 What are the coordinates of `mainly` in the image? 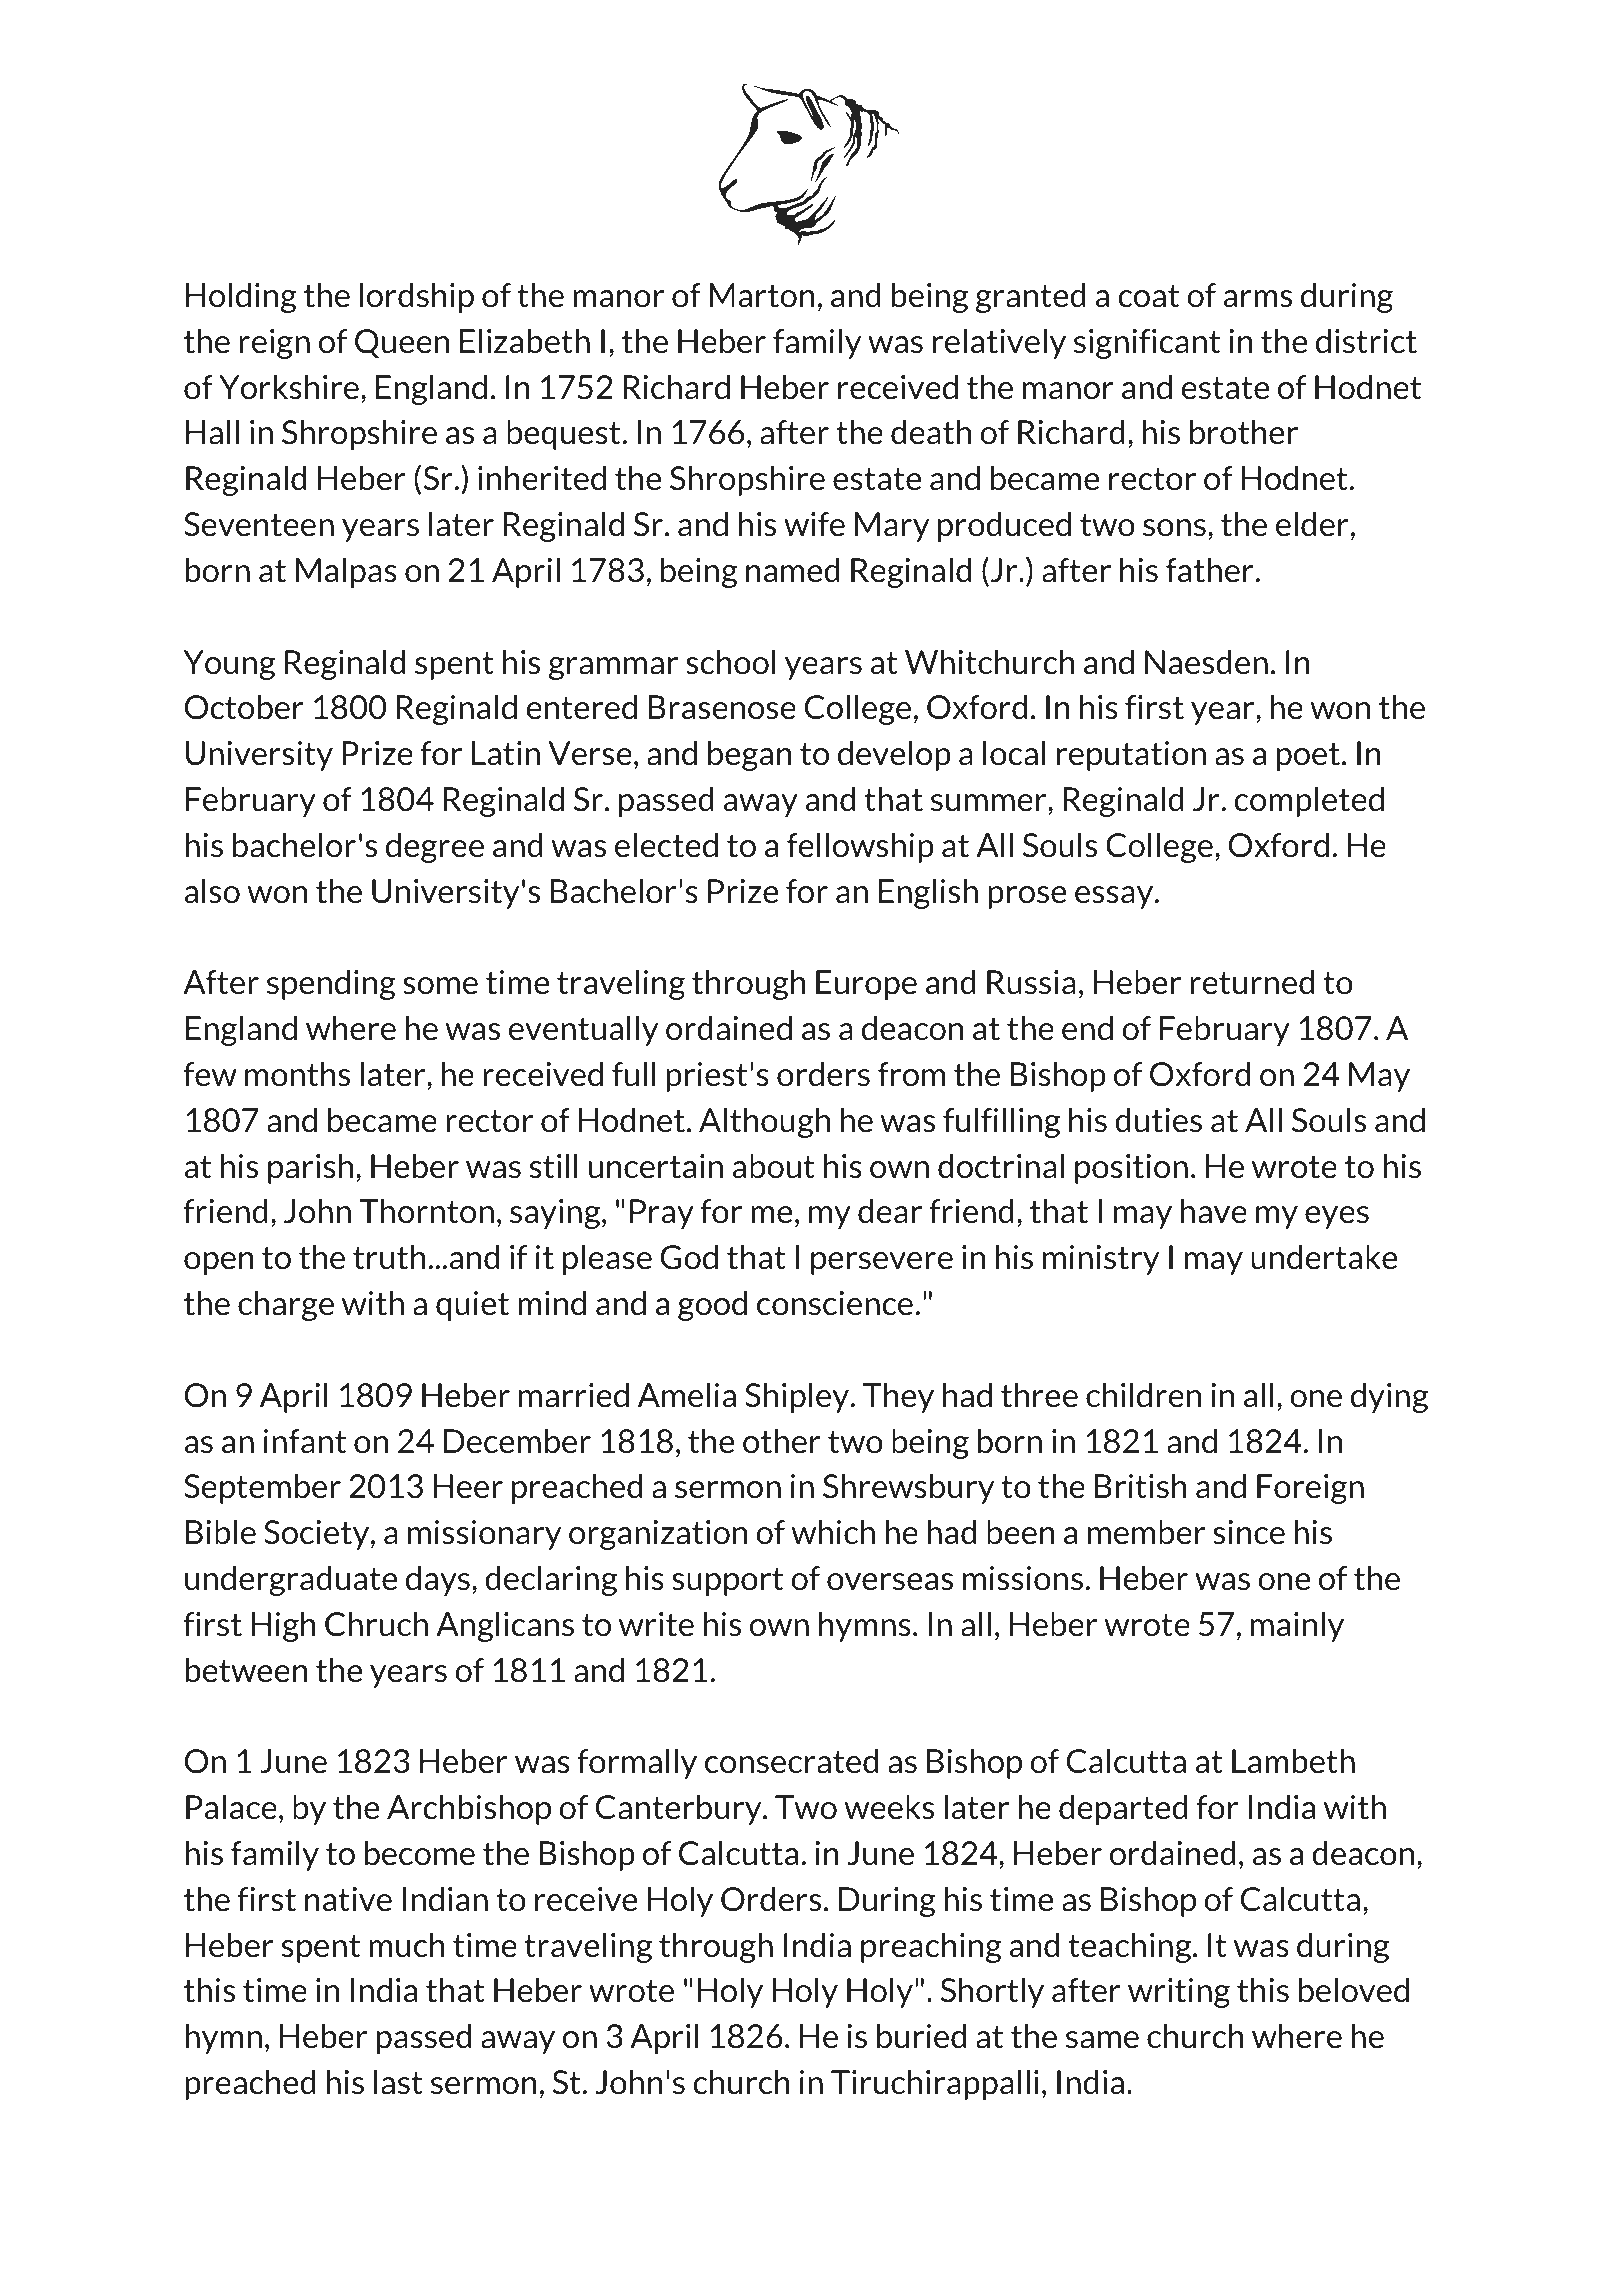 It's located at (1297, 1626).
